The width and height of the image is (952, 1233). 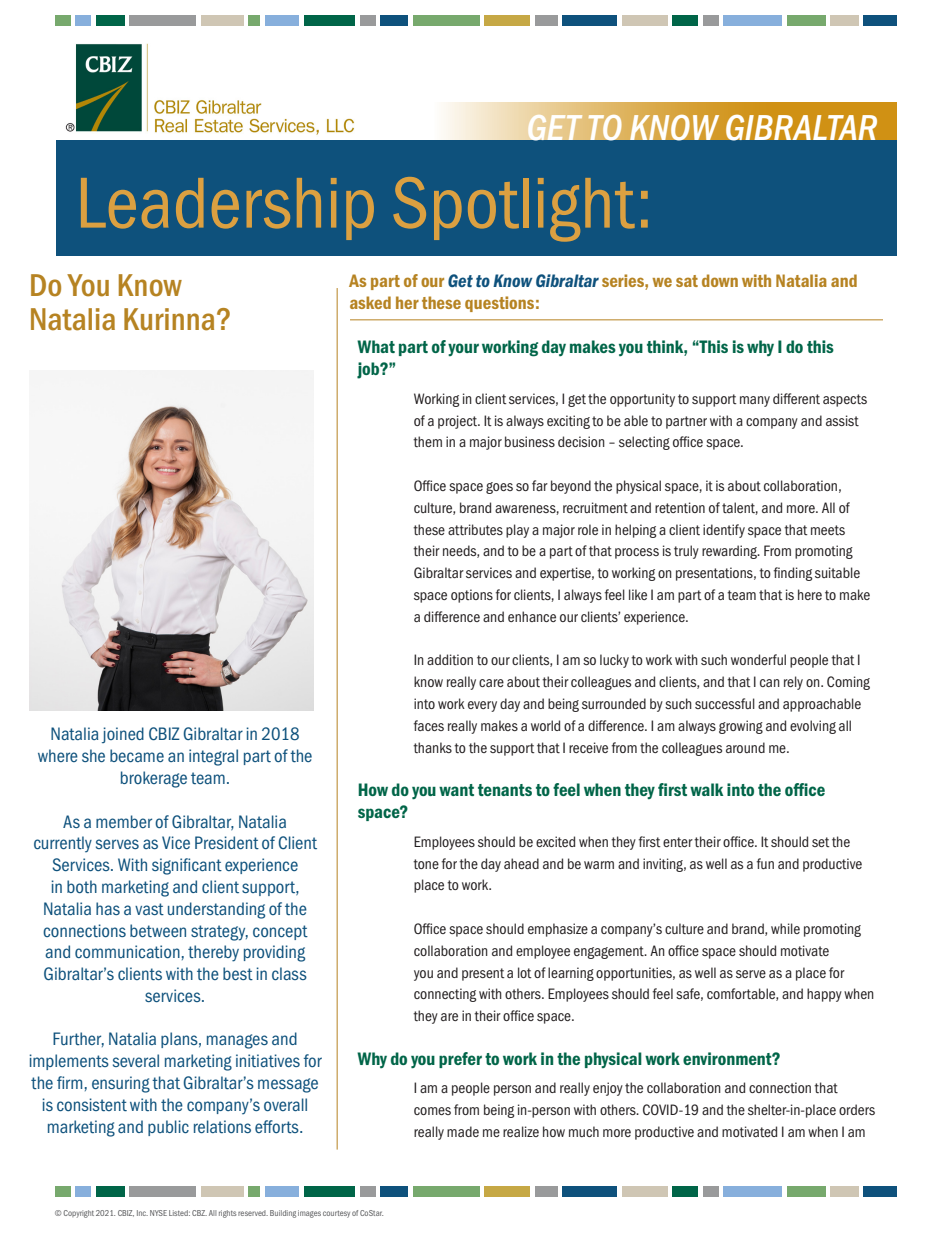 What do you see at coordinates (514, 209) in the image?
I see `Spotlight` at bounding box center [514, 209].
